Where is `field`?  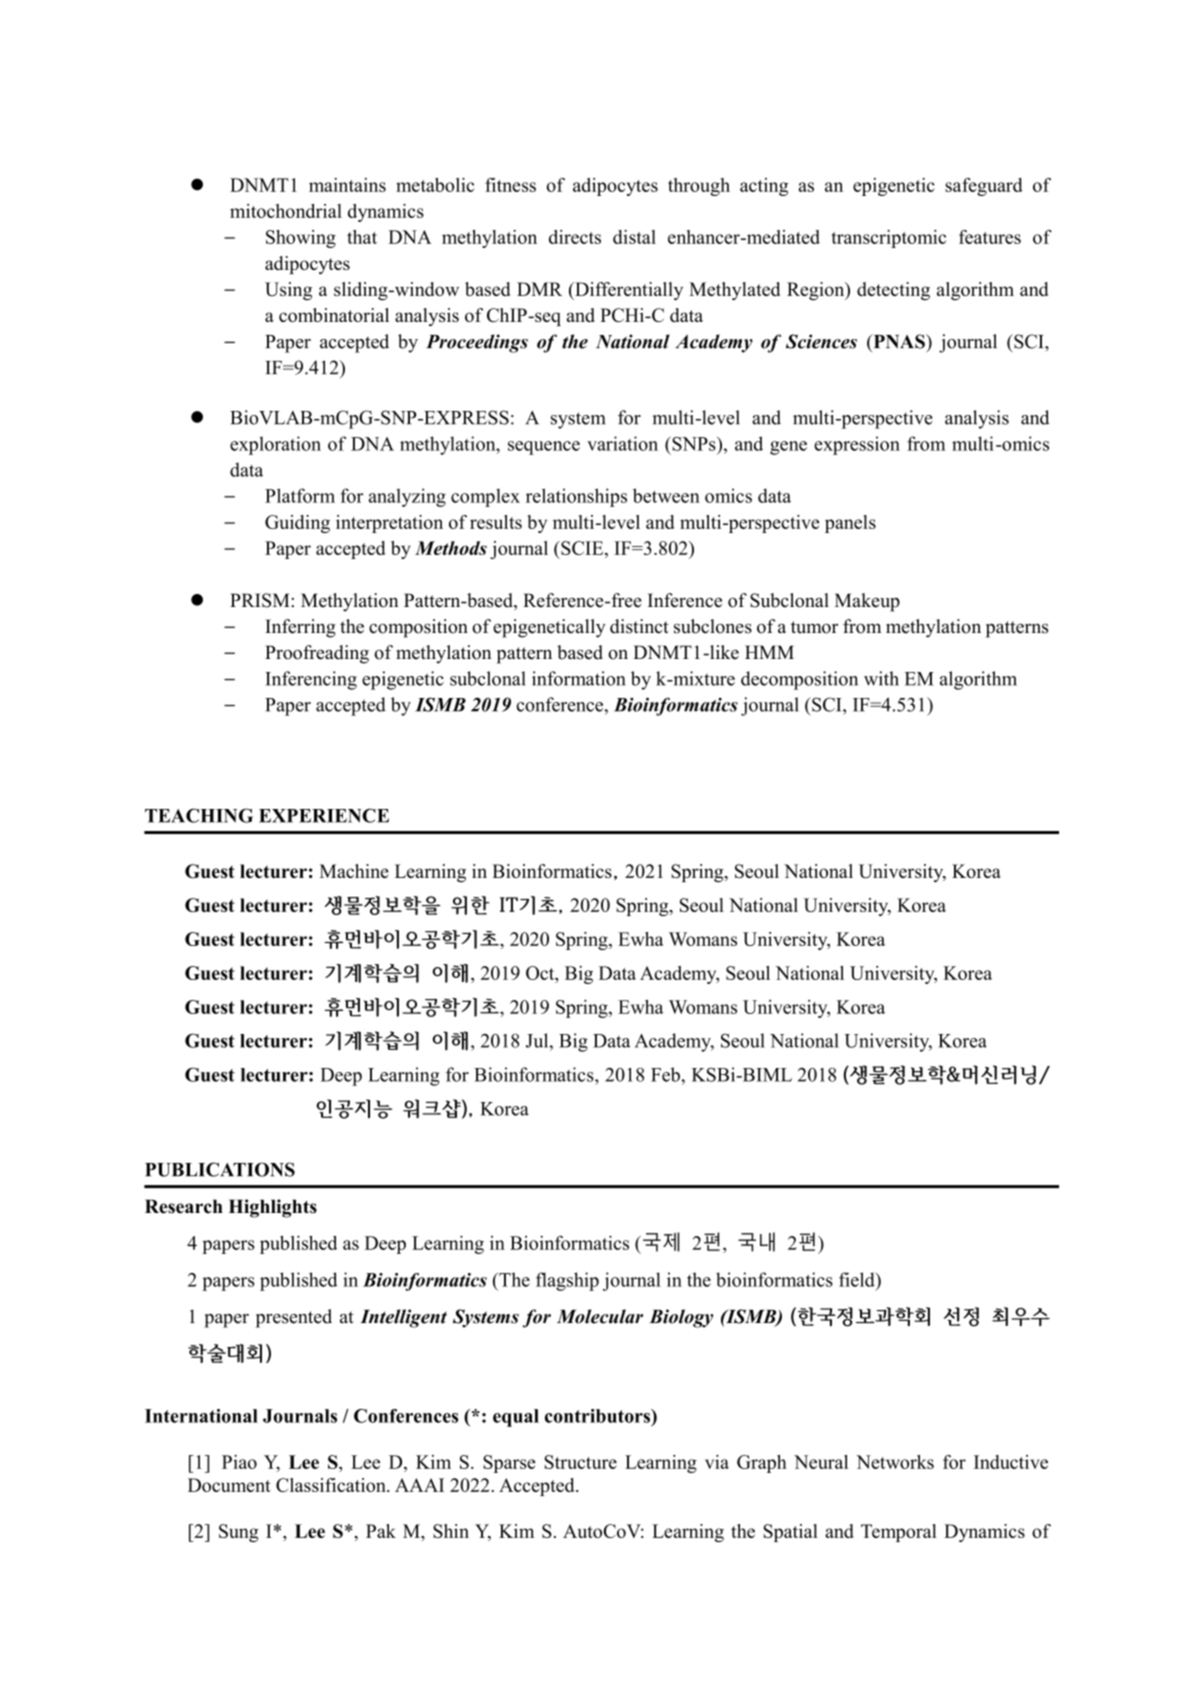
field is located at coordinates (858, 1279).
